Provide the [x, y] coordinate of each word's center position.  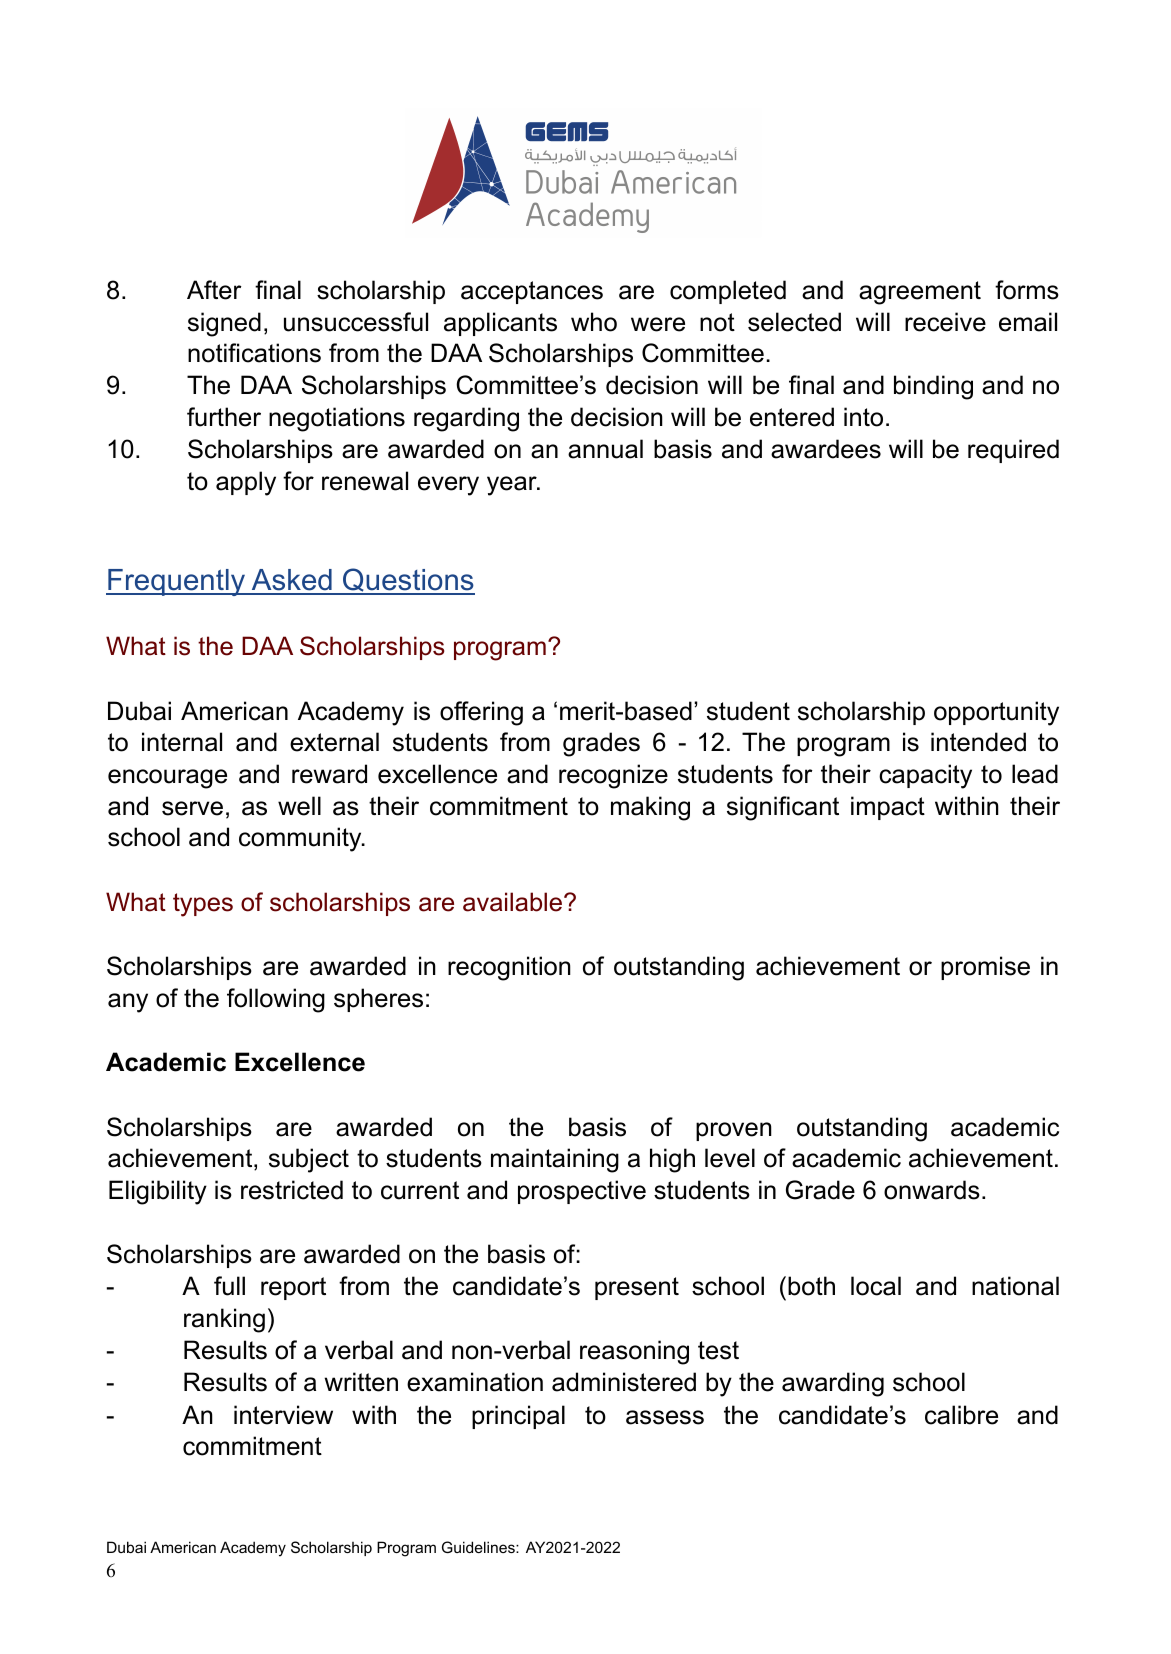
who [594, 322]
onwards [932, 1190]
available [514, 902]
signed [224, 324]
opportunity [996, 713]
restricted [292, 1190]
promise [985, 968]
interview [283, 1415]
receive [945, 322]
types [203, 905]
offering [481, 713]
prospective [582, 1192]
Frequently [176, 582]
